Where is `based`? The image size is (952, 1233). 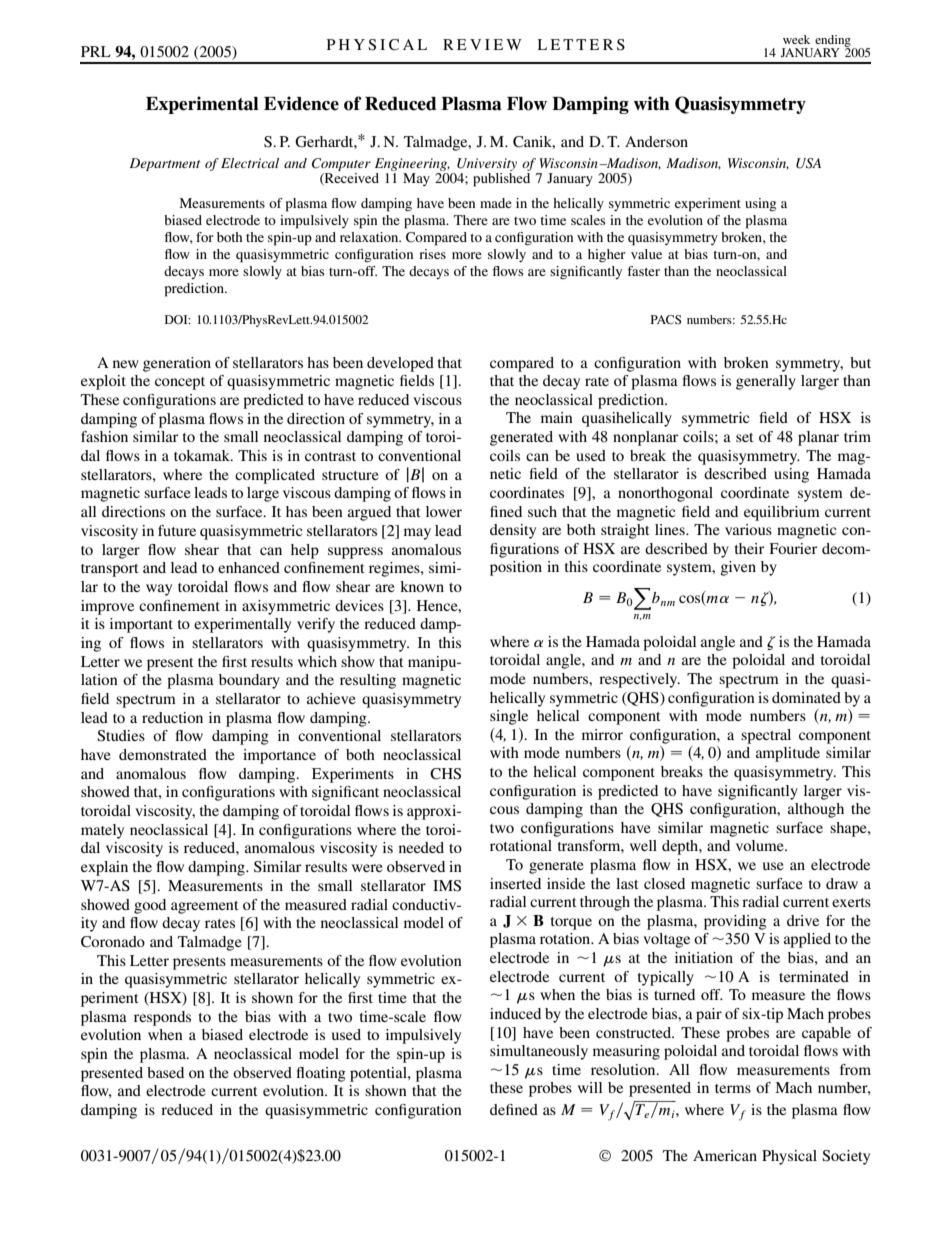 based is located at coordinates (165, 1072).
